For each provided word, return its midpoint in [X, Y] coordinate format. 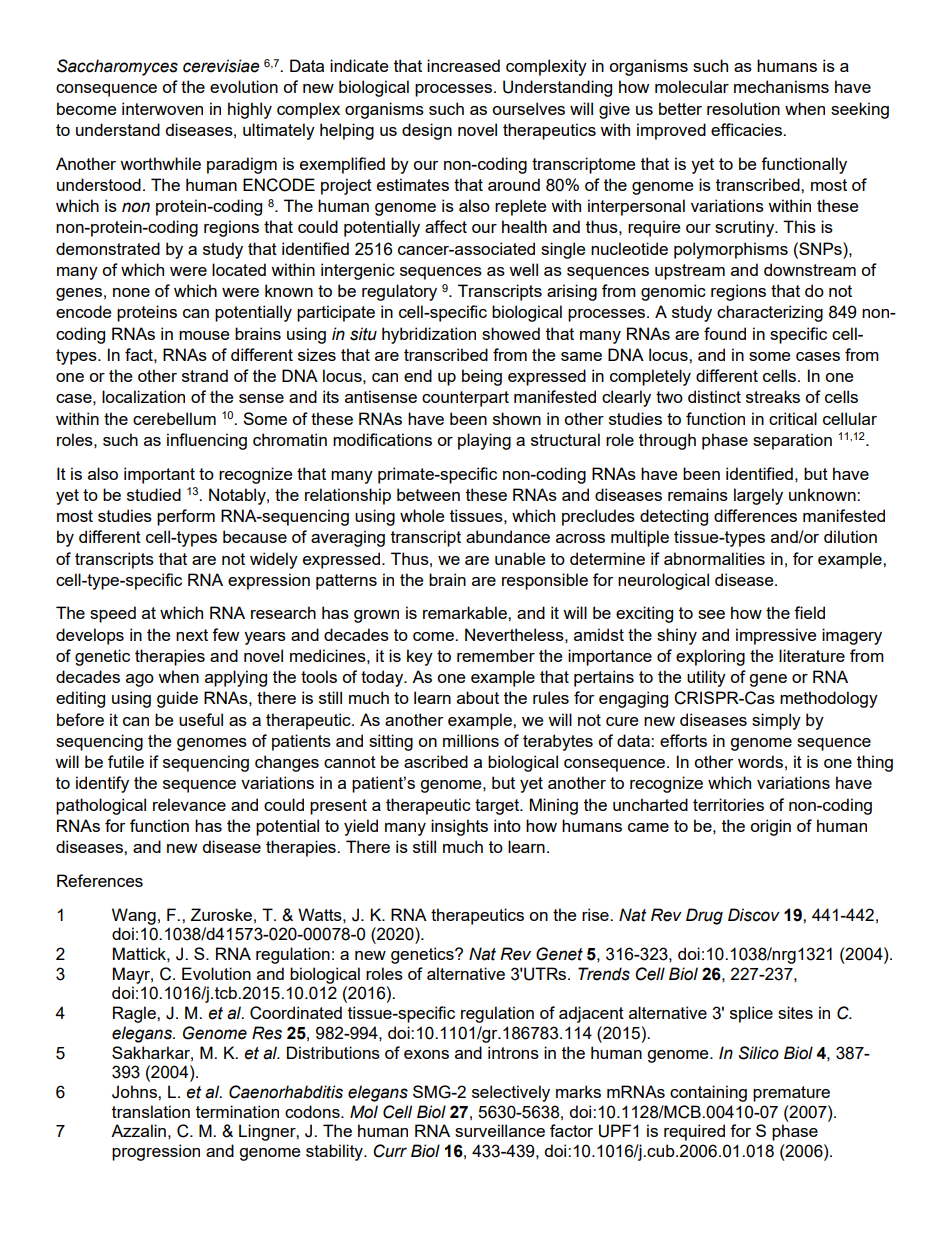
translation [151, 1111]
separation [792, 441]
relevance [189, 804]
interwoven [162, 108]
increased [463, 65]
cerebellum [174, 418]
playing [484, 441]
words [760, 761]
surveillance [500, 1130]
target [498, 807]
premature [791, 1094]
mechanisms [781, 86]
